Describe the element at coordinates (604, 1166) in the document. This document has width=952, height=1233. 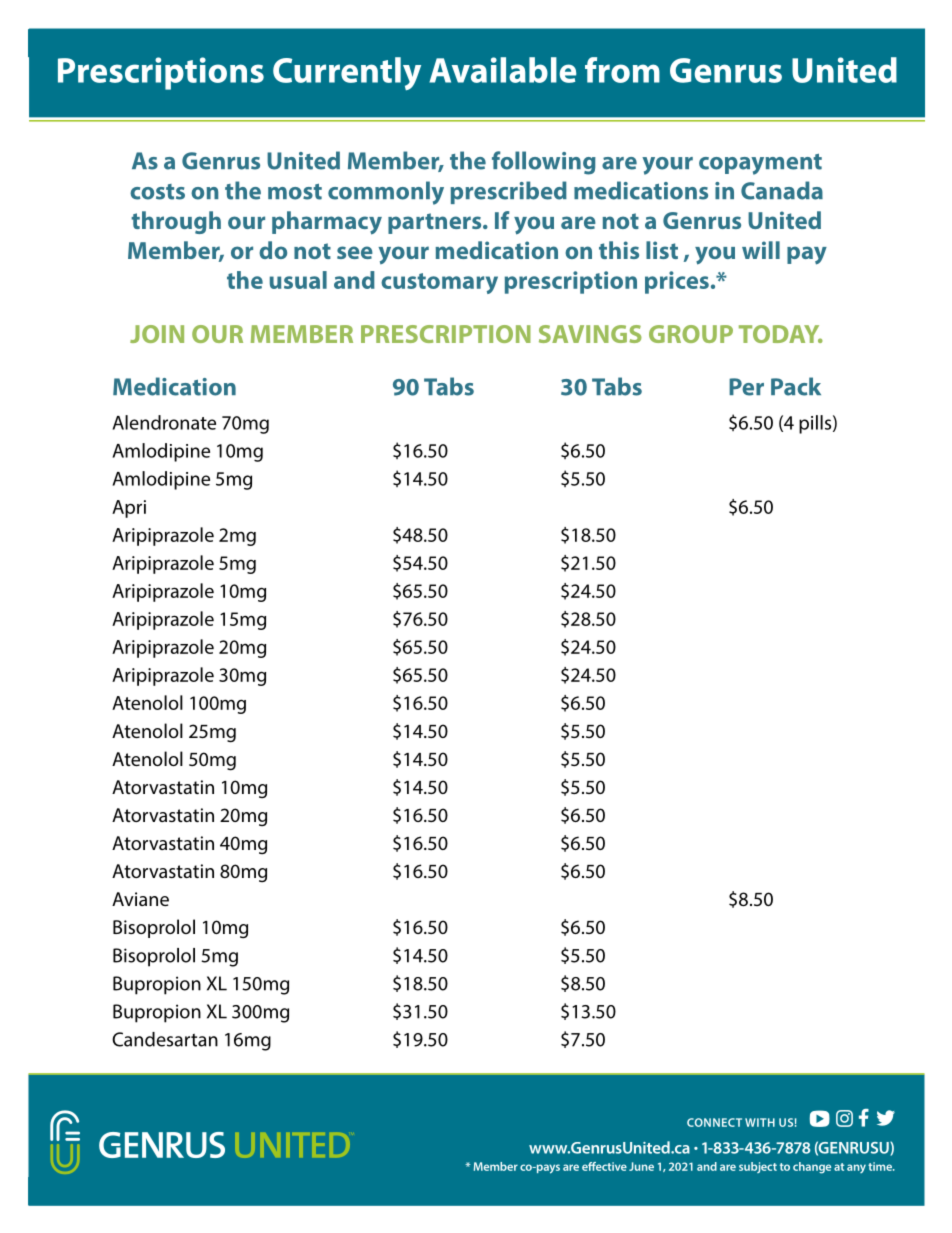
I see `effective` at that location.
